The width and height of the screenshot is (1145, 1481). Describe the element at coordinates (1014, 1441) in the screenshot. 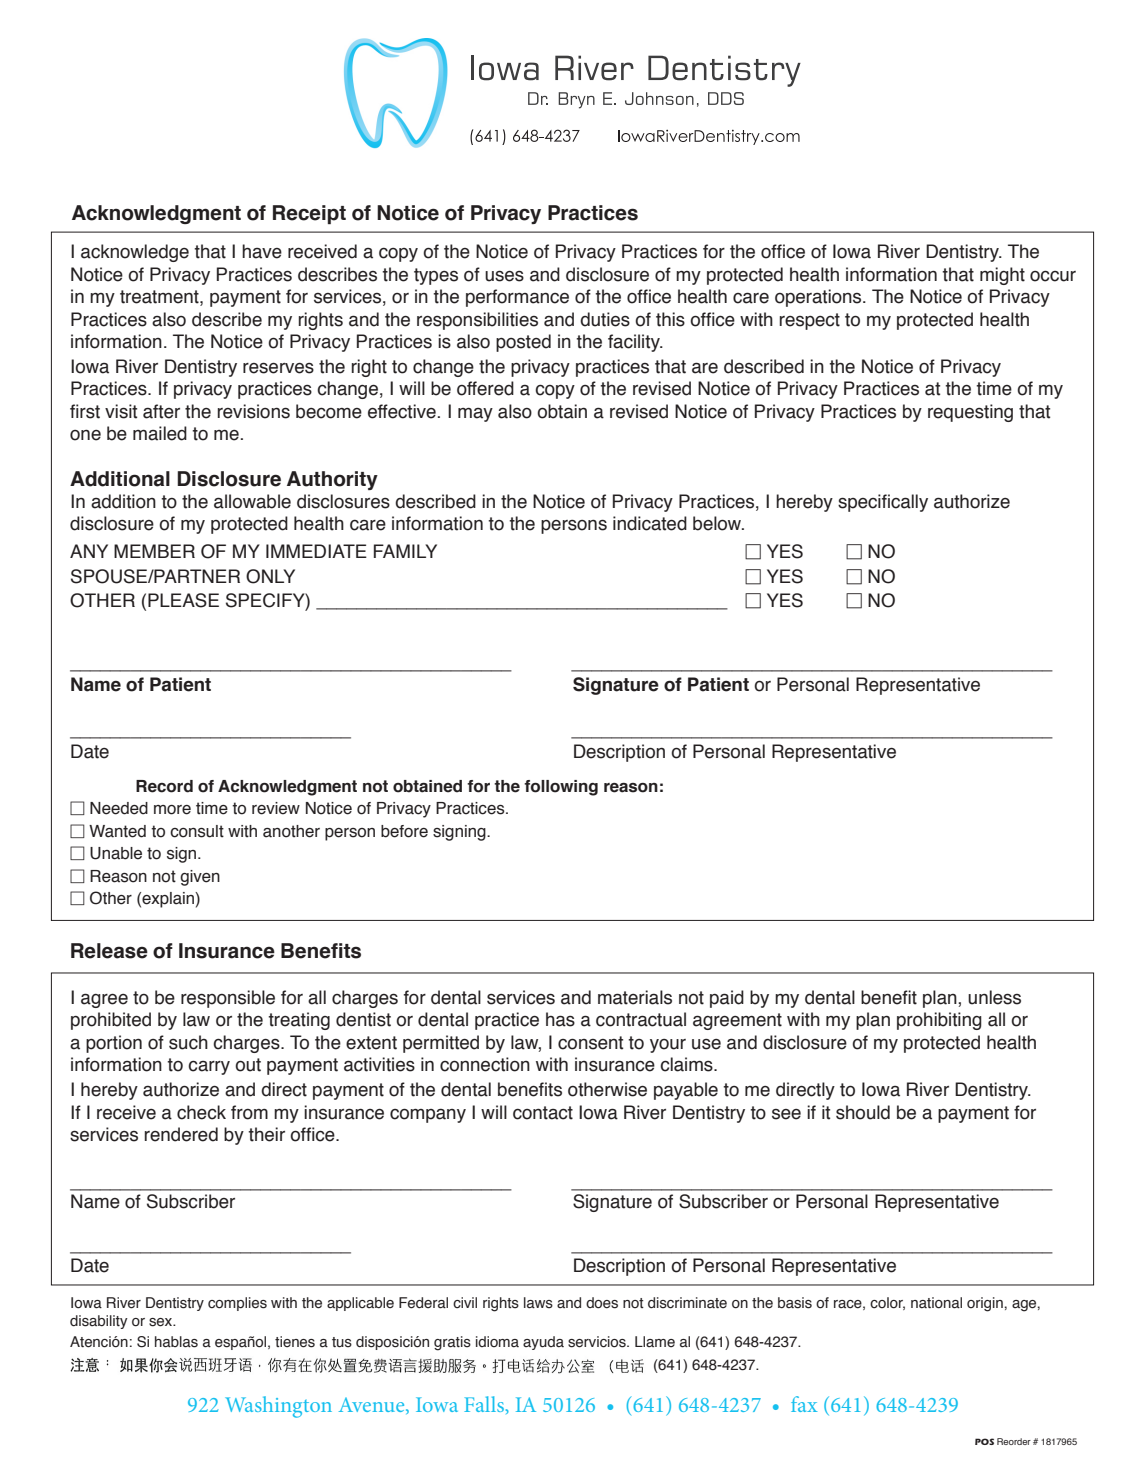

I see `Reorder` at that location.
